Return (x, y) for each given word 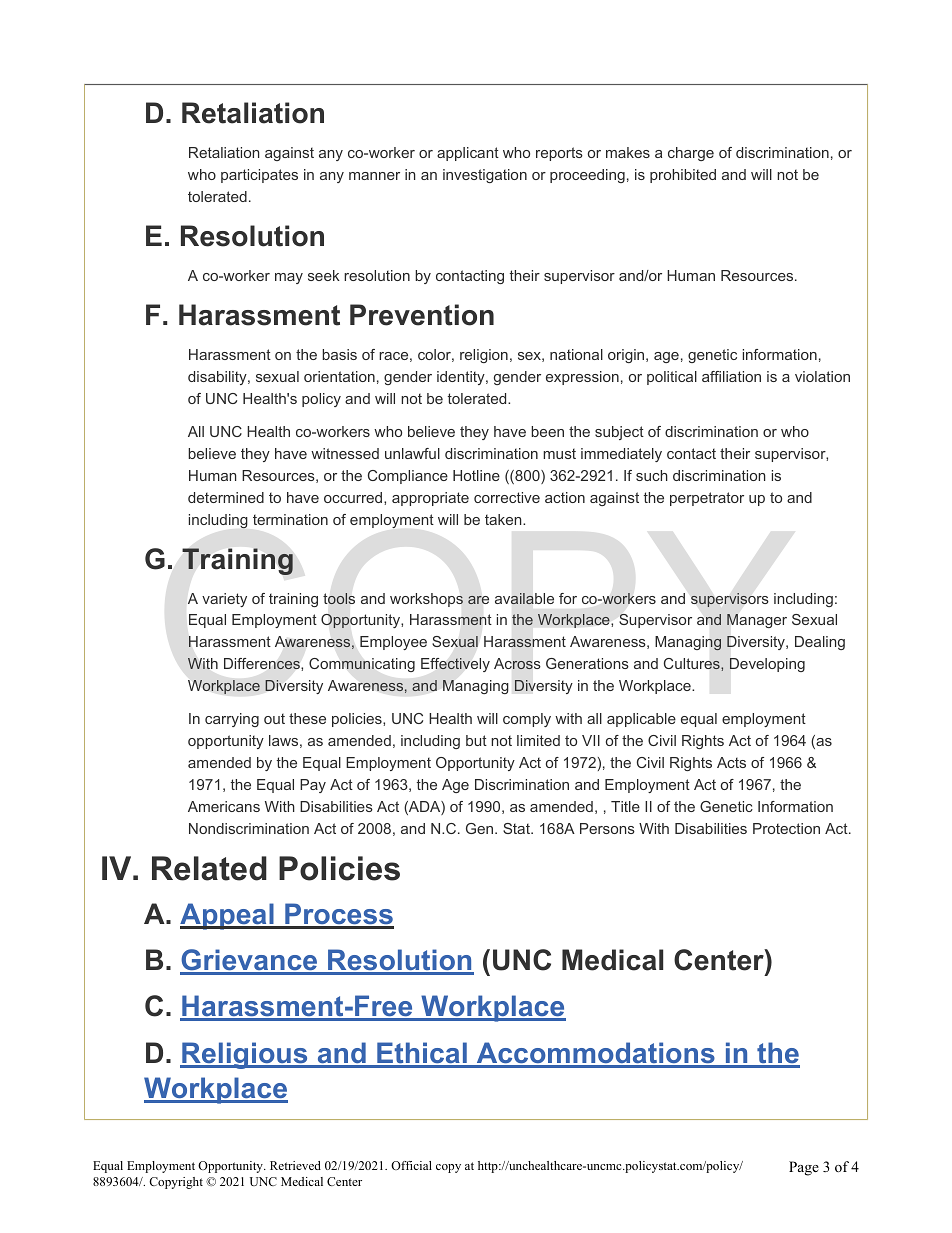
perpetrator (707, 499)
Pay (313, 786)
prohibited (683, 176)
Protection (786, 828)
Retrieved (295, 1165)
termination (290, 519)
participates (259, 176)
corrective (507, 497)
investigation (485, 176)
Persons (607, 828)
